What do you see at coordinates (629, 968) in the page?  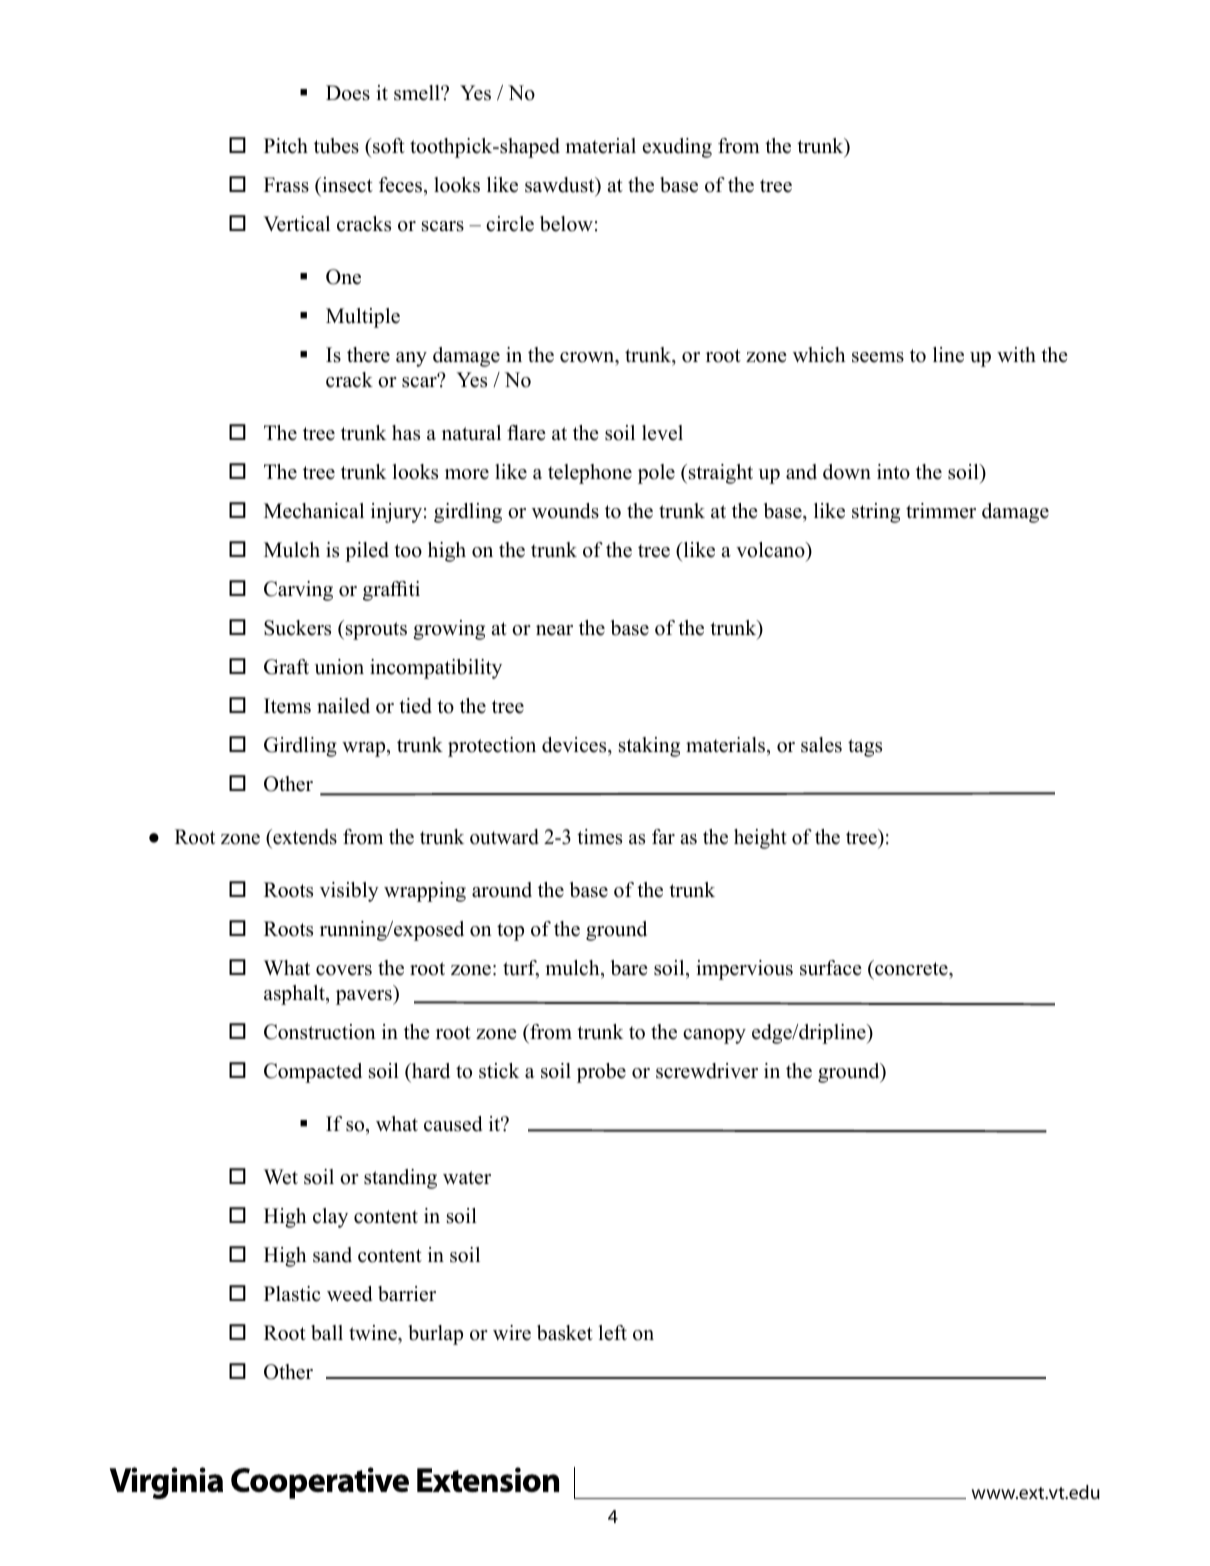 I see `bare` at bounding box center [629, 968].
